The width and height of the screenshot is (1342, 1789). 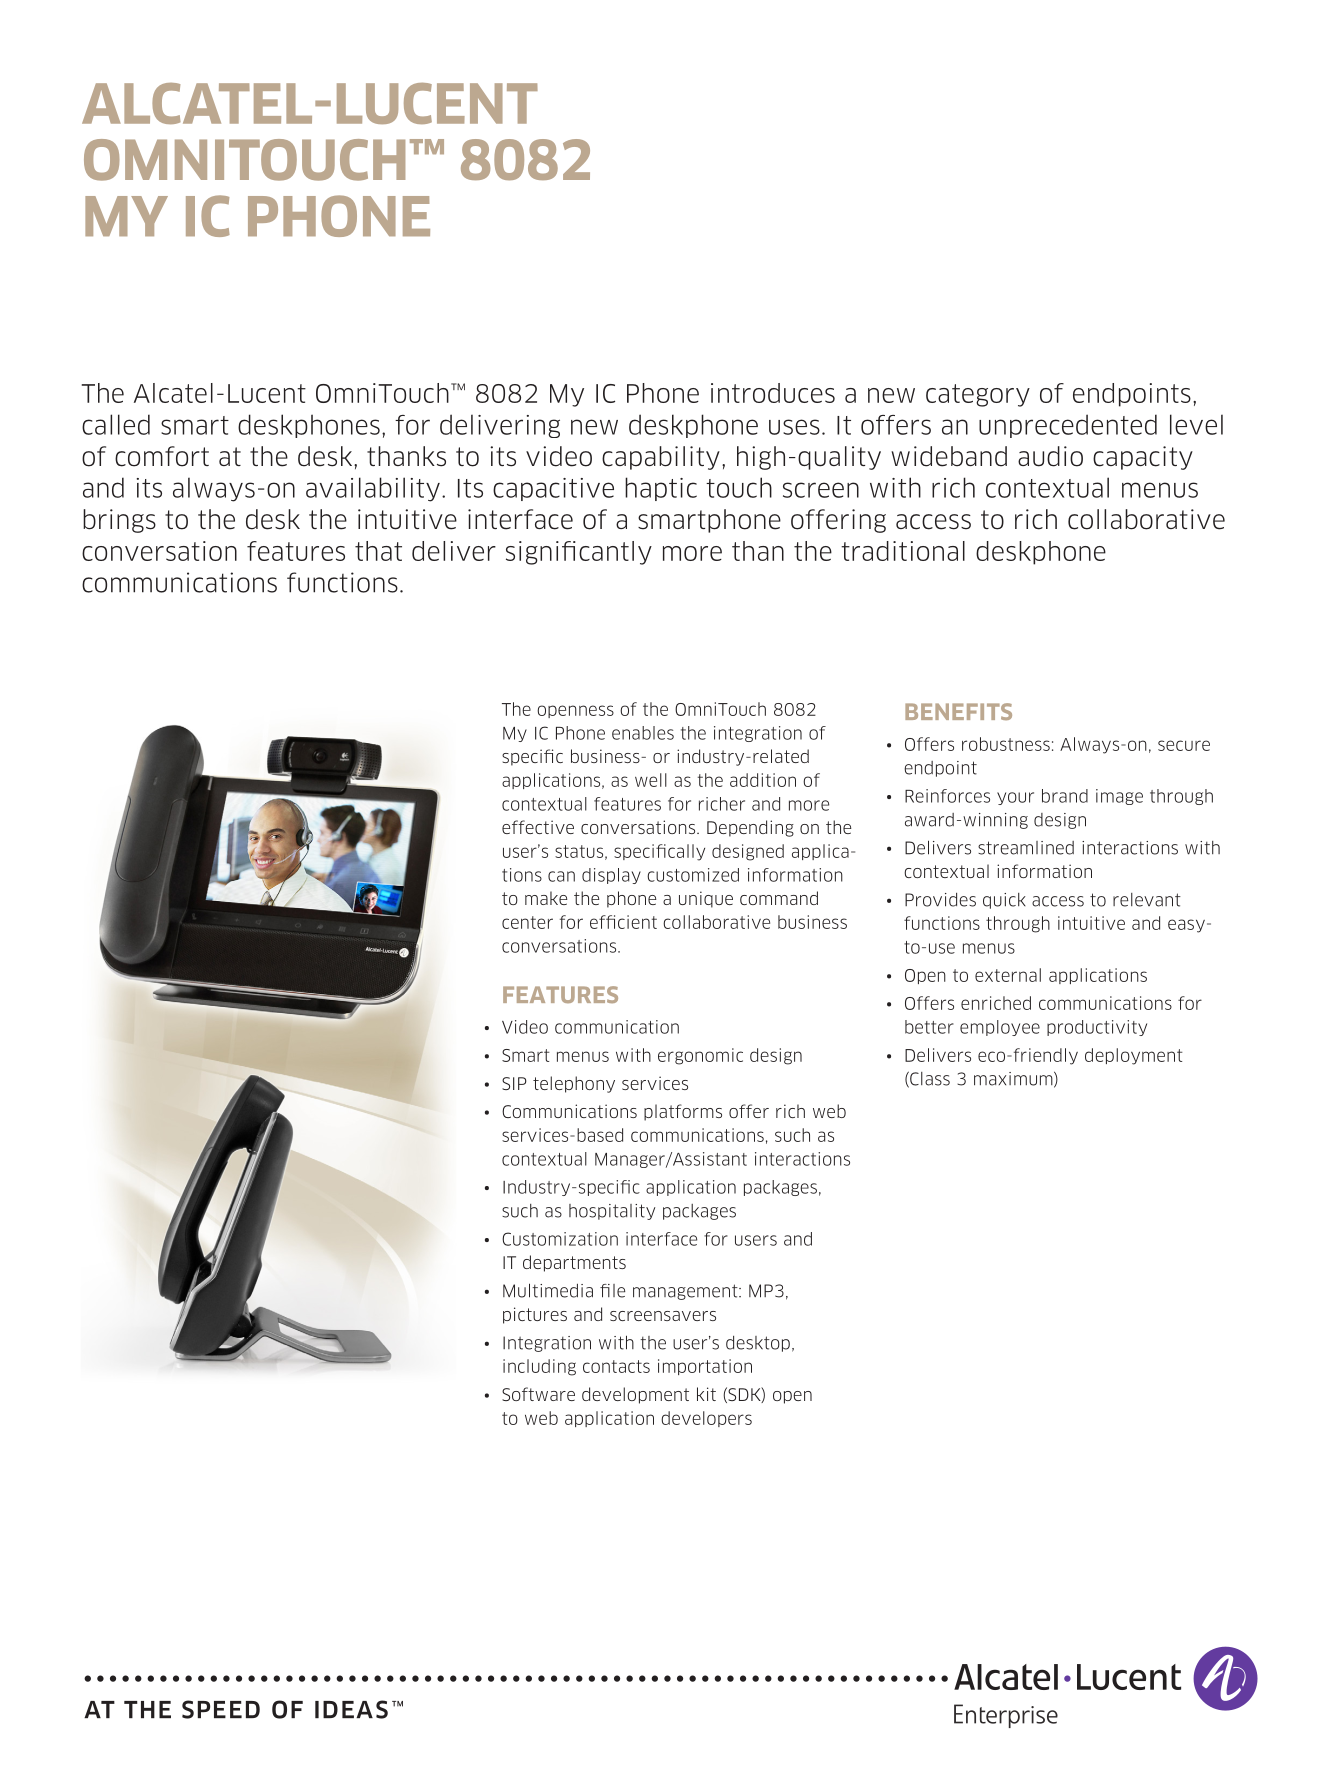 What do you see at coordinates (1134, 1056) in the screenshot?
I see `deployment` at bounding box center [1134, 1056].
